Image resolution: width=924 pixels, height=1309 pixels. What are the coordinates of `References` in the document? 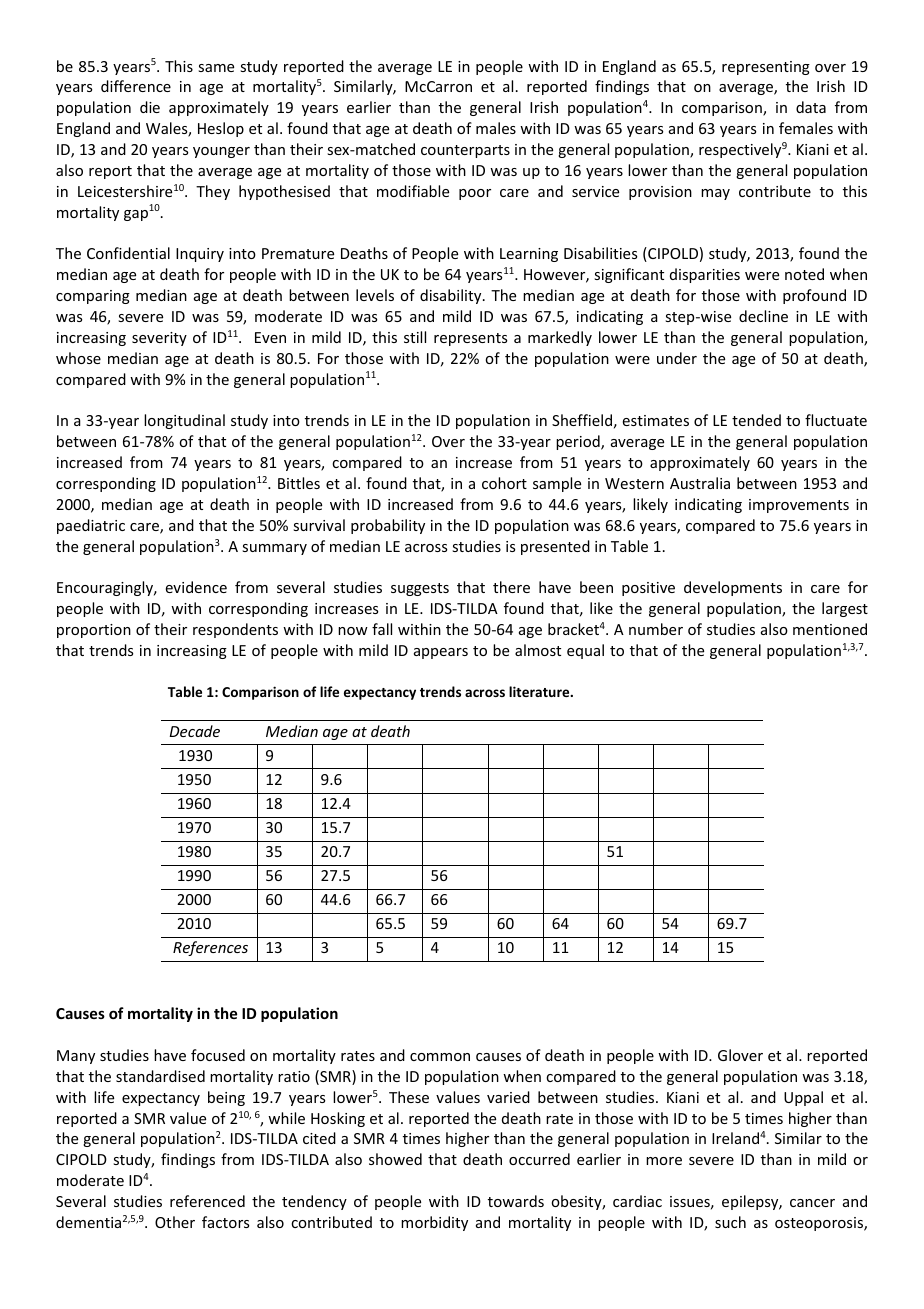 It's located at (210, 948).
